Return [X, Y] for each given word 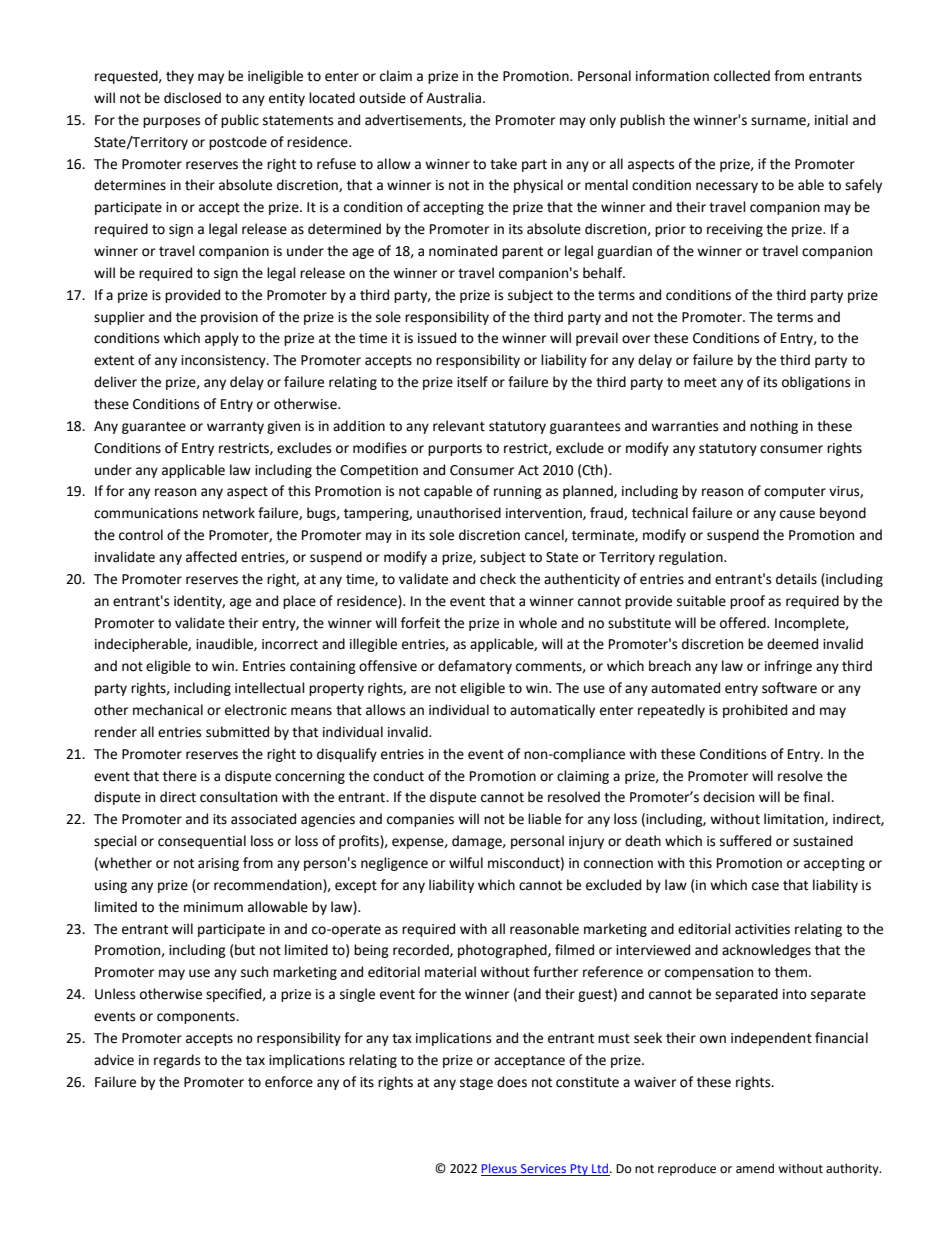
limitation [795, 819]
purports [455, 449]
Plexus [500, 1169]
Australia [455, 98]
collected [742, 76]
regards [177, 1061]
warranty [235, 428]
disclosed [192, 98]
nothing [774, 427]
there [180, 776]
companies [420, 820]
